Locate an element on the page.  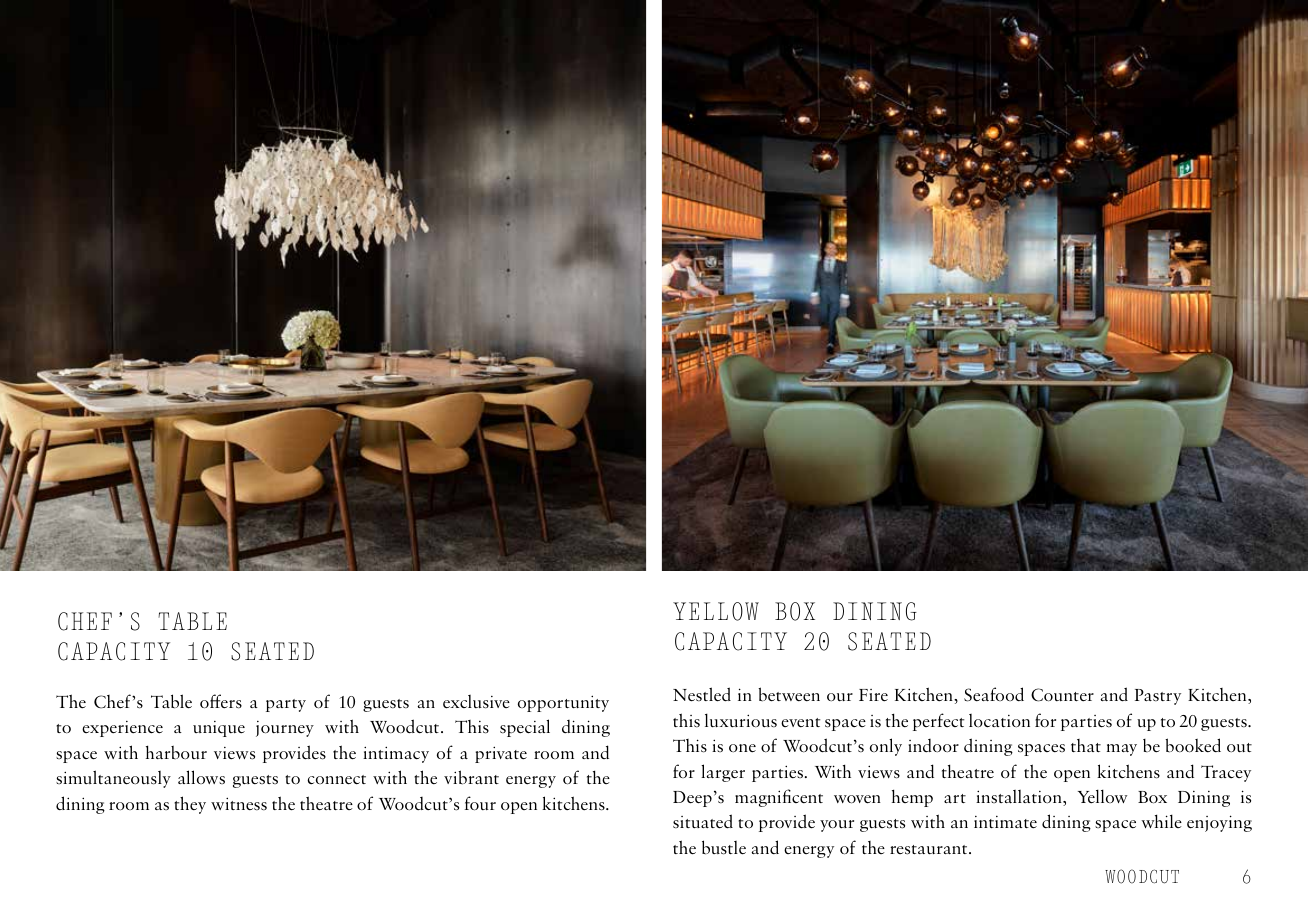
Nestled is located at coordinates (702, 694).
